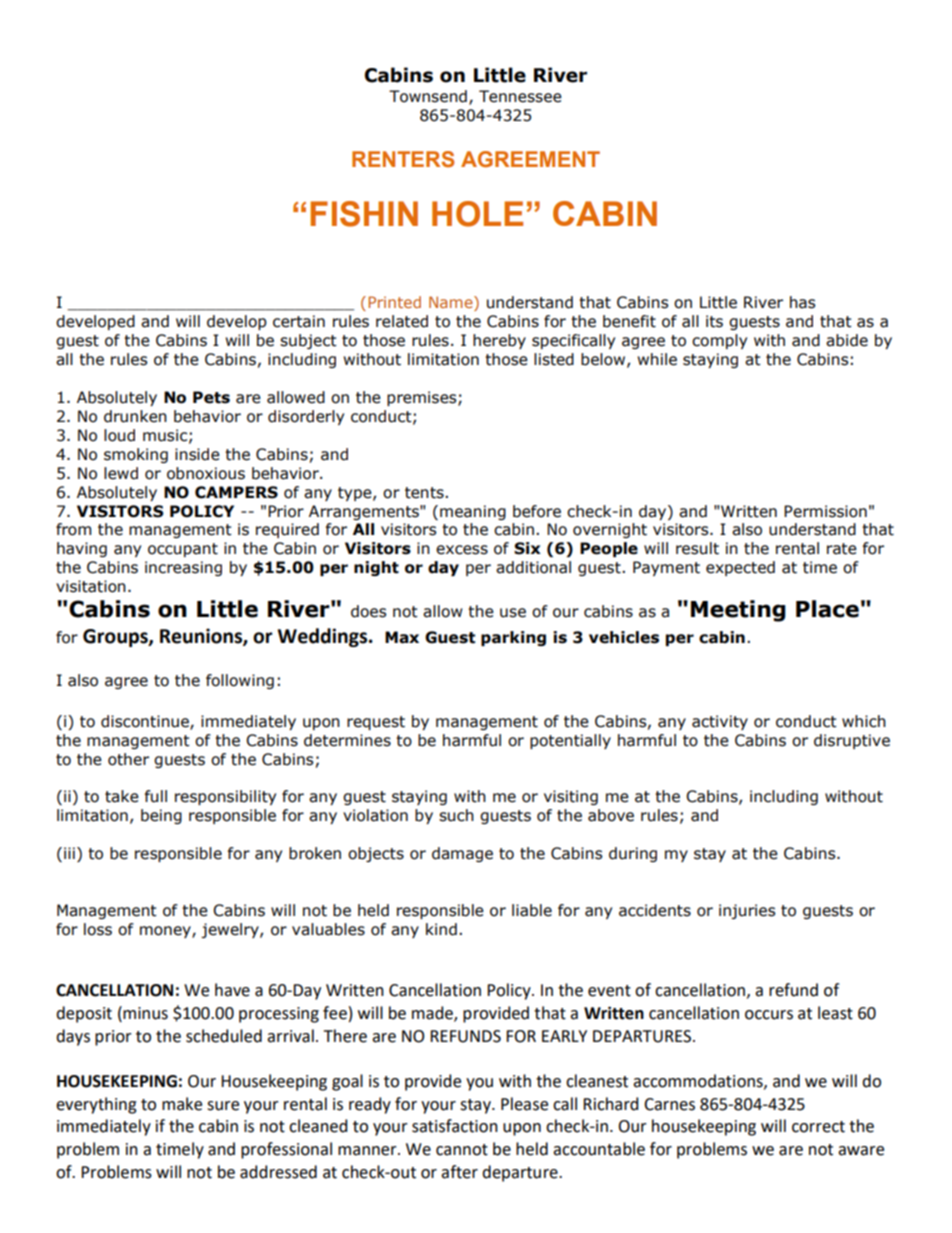 The width and height of the image is (952, 1233). I want to click on FISHIN, so click(364, 214).
